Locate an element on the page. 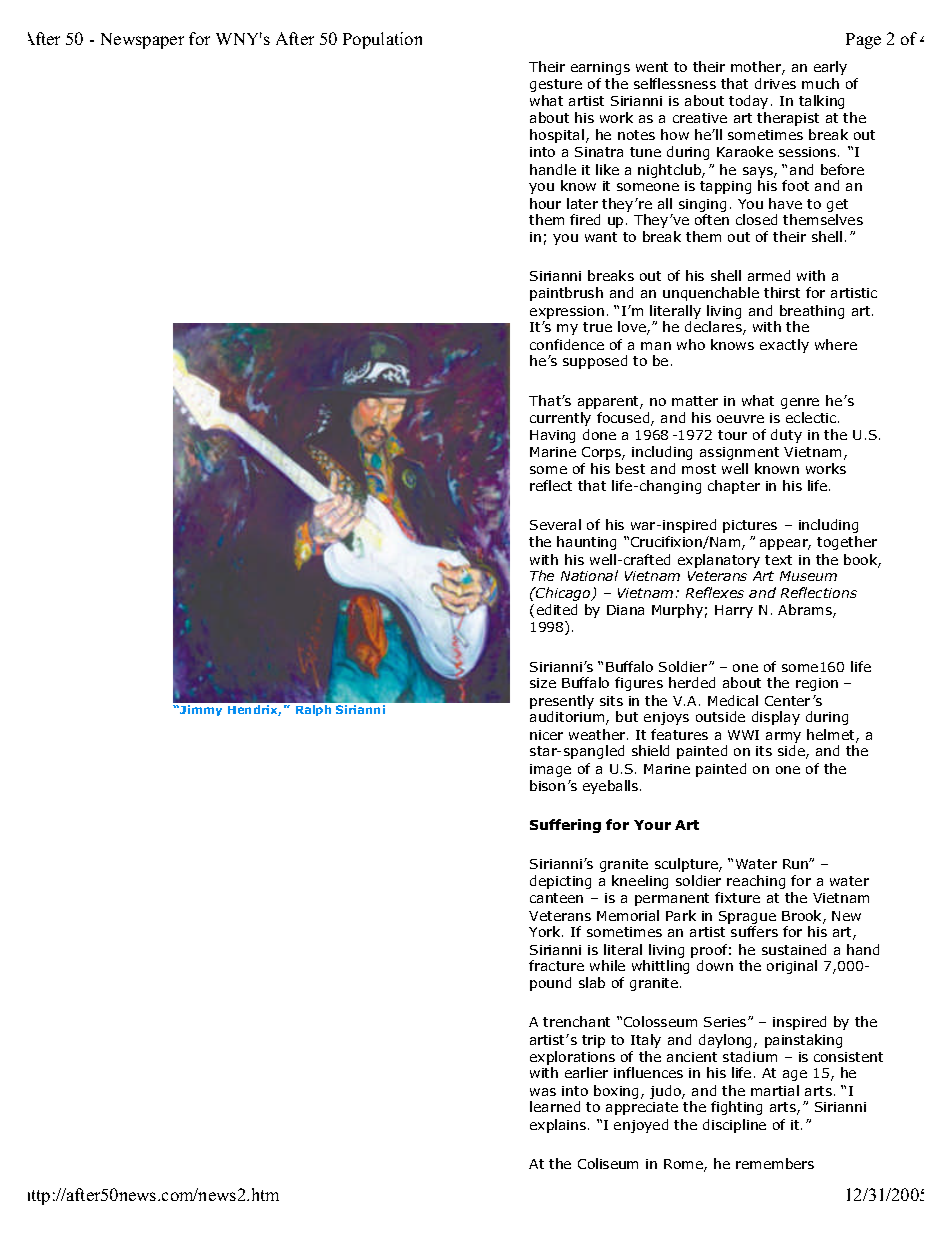  was is located at coordinates (543, 1092).
